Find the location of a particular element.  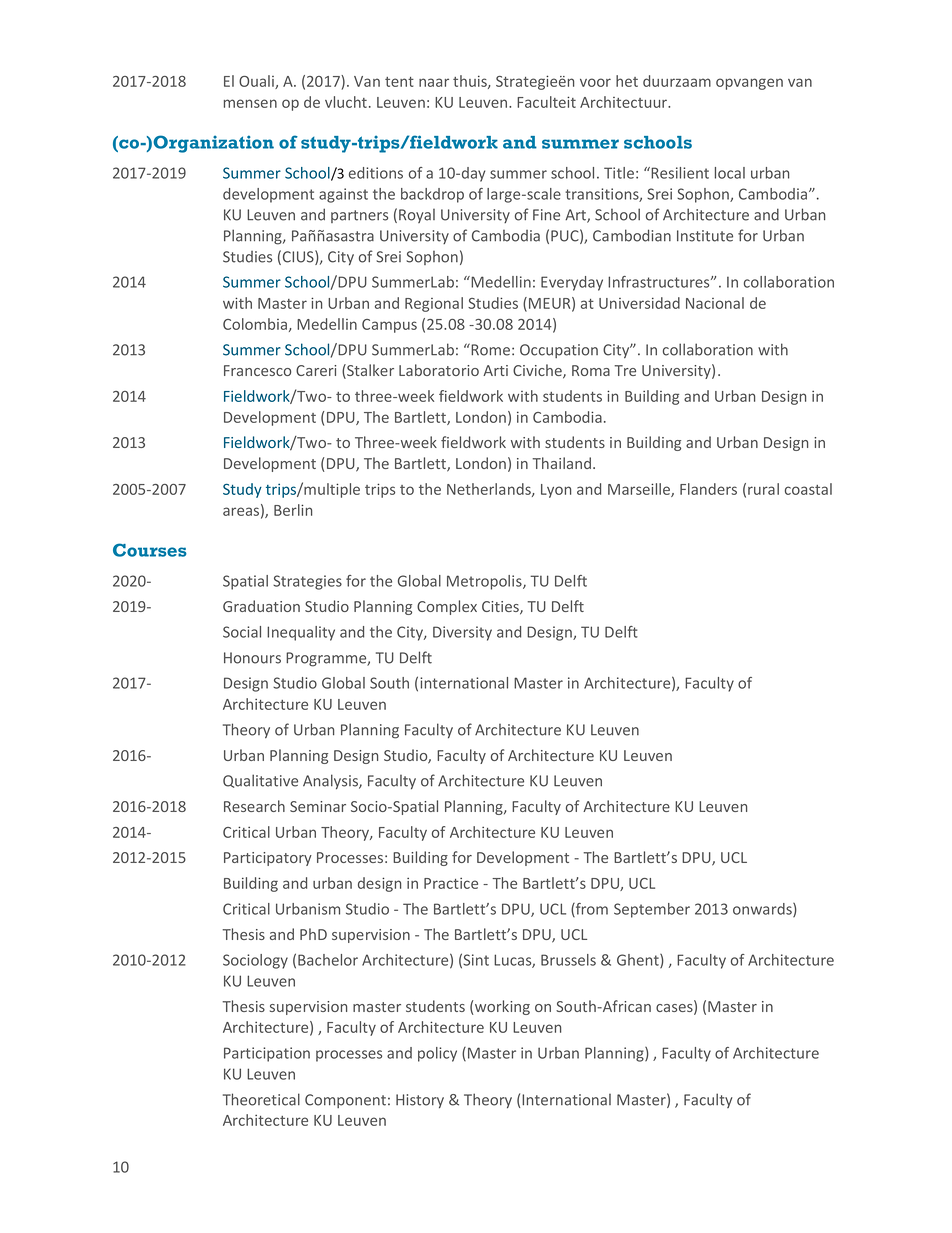

Netherlands is located at coordinates (490, 490).
